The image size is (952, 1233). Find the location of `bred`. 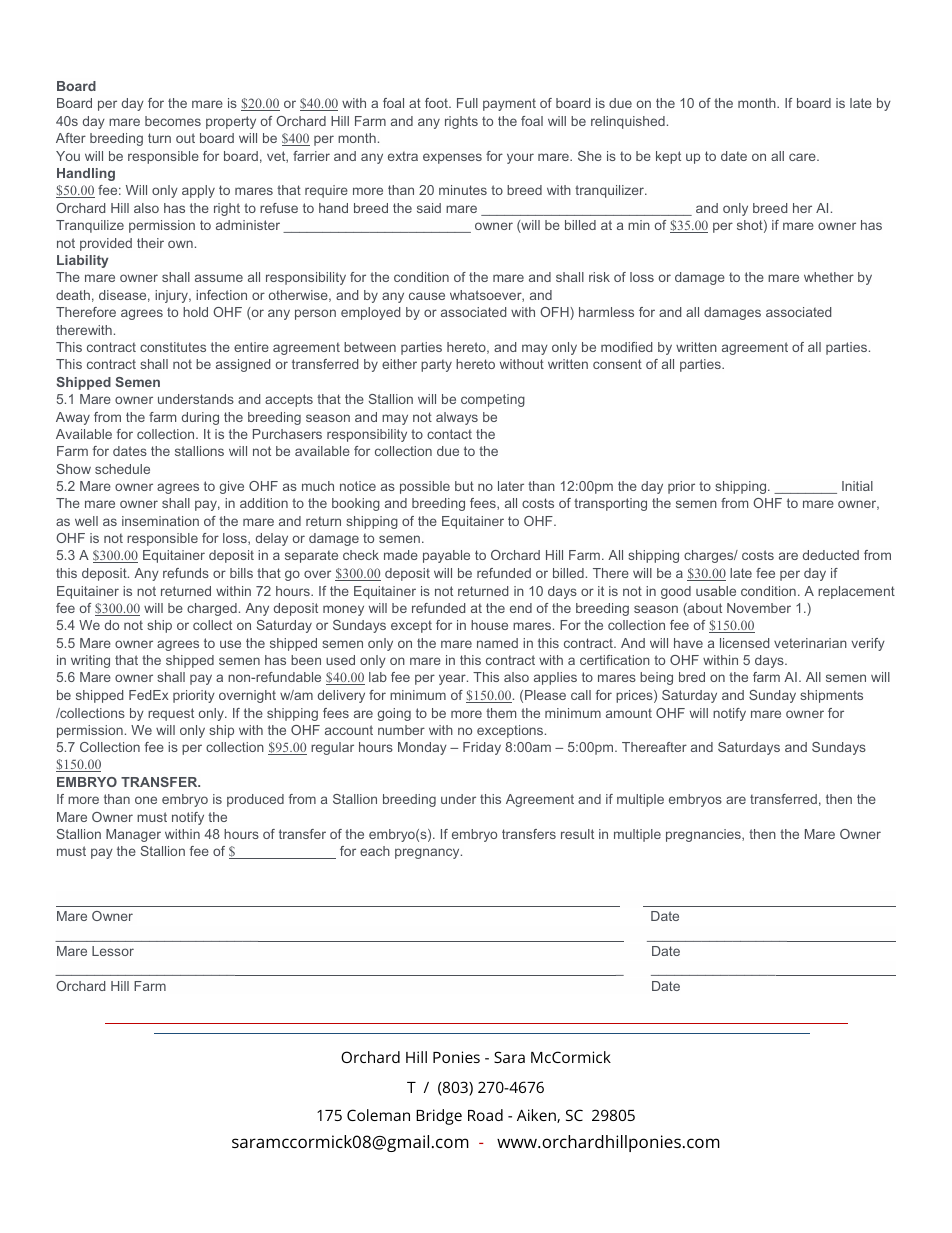

bred is located at coordinates (692, 677).
